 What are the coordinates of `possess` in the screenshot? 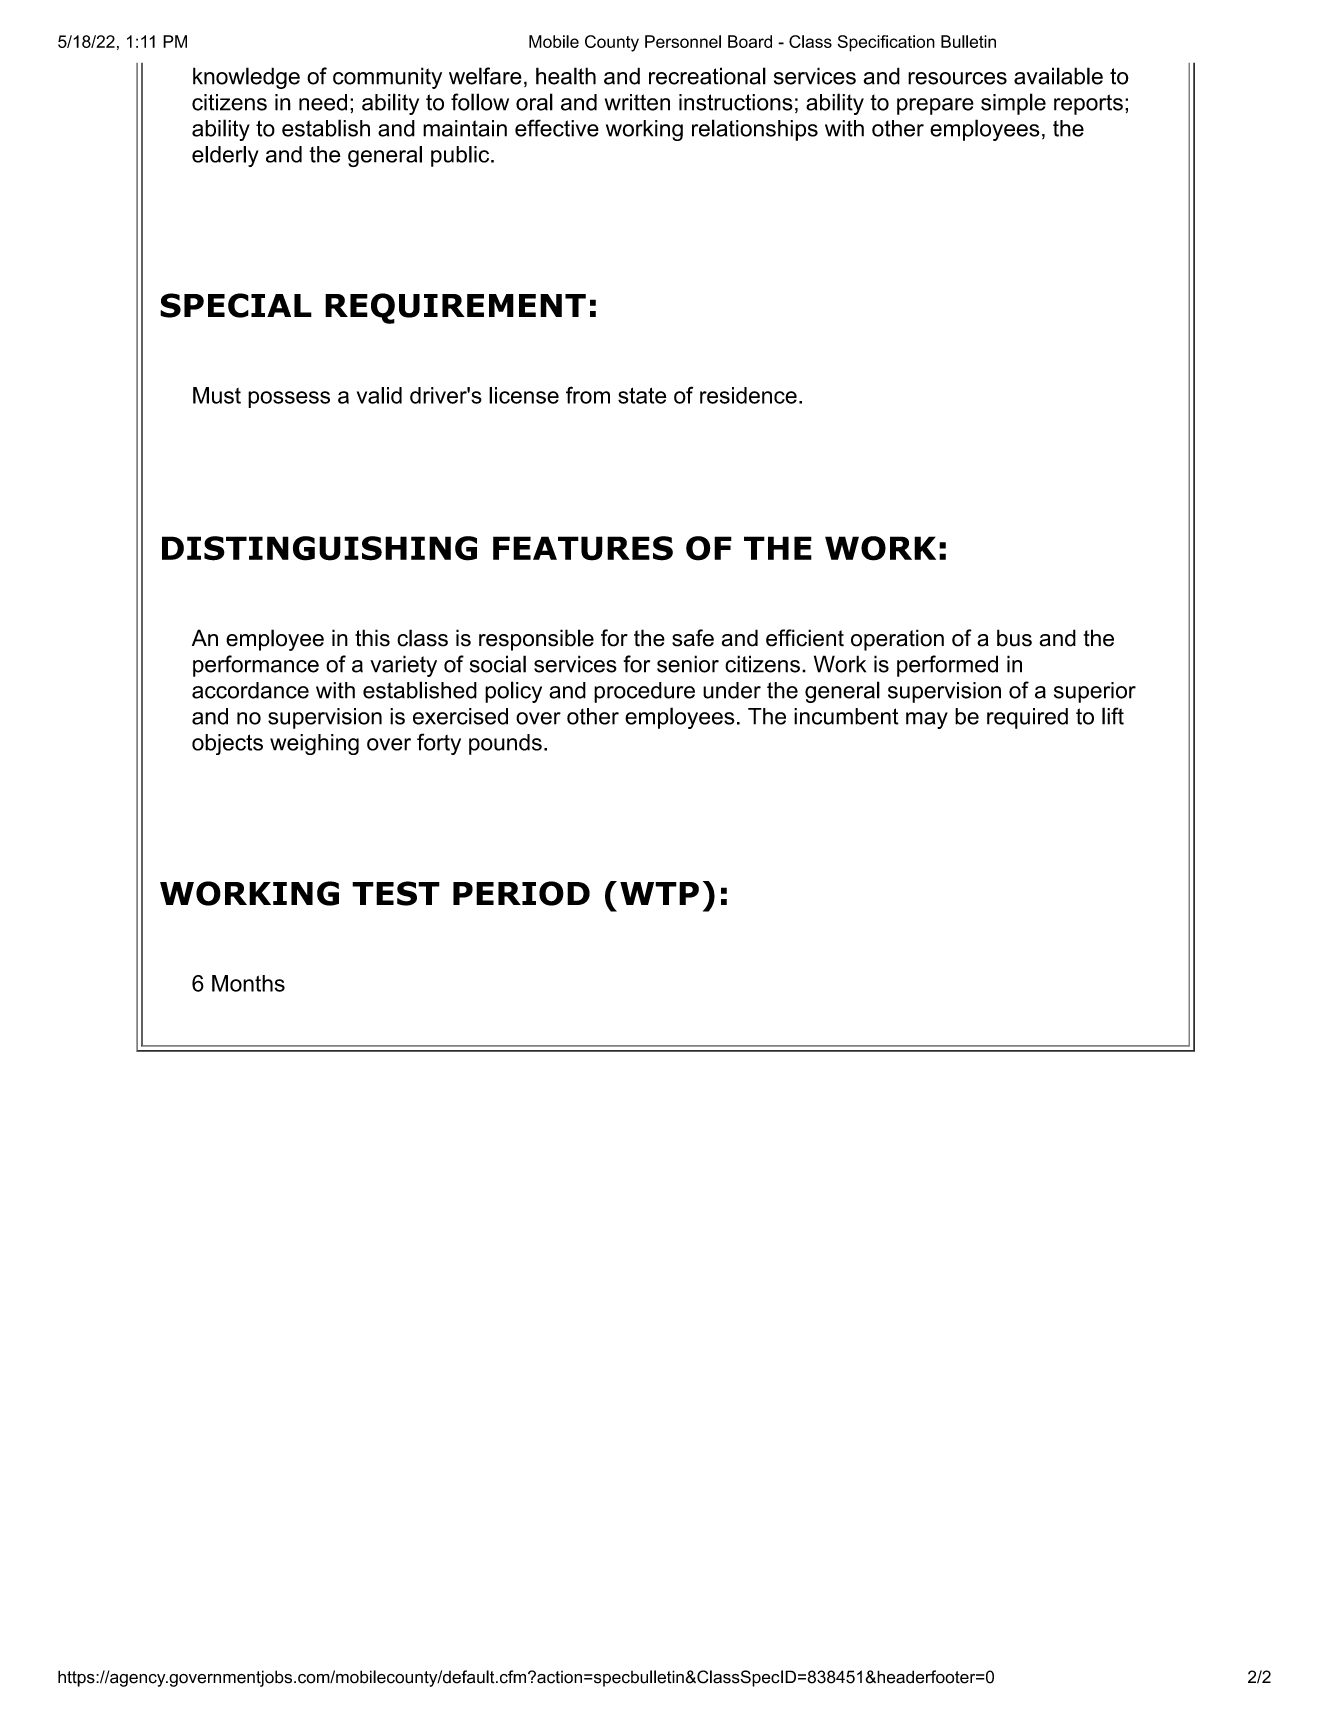 It's located at (289, 399).
